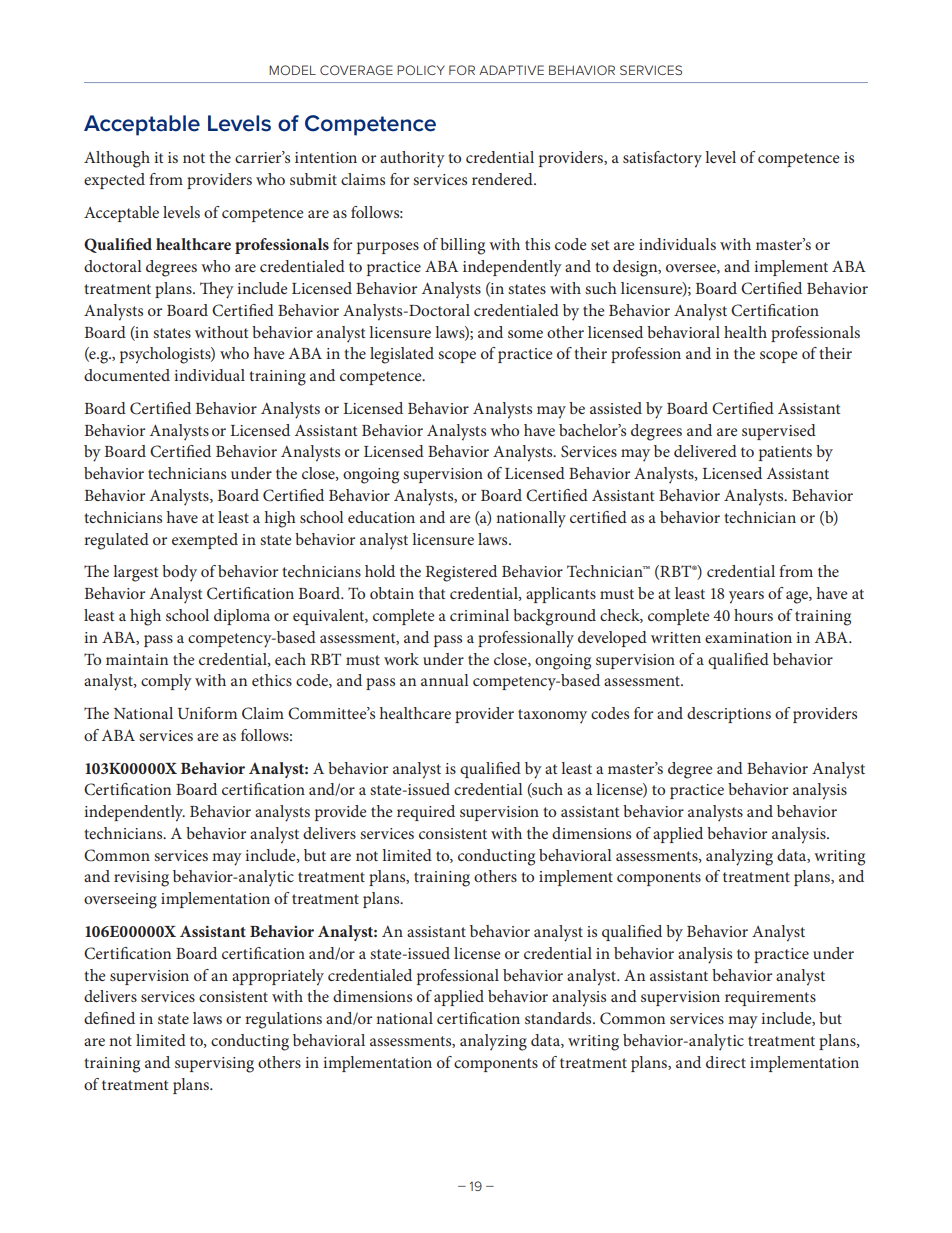 The height and width of the screenshot is (1233, 952). I want to click on descriptions, so click(729, 715).
